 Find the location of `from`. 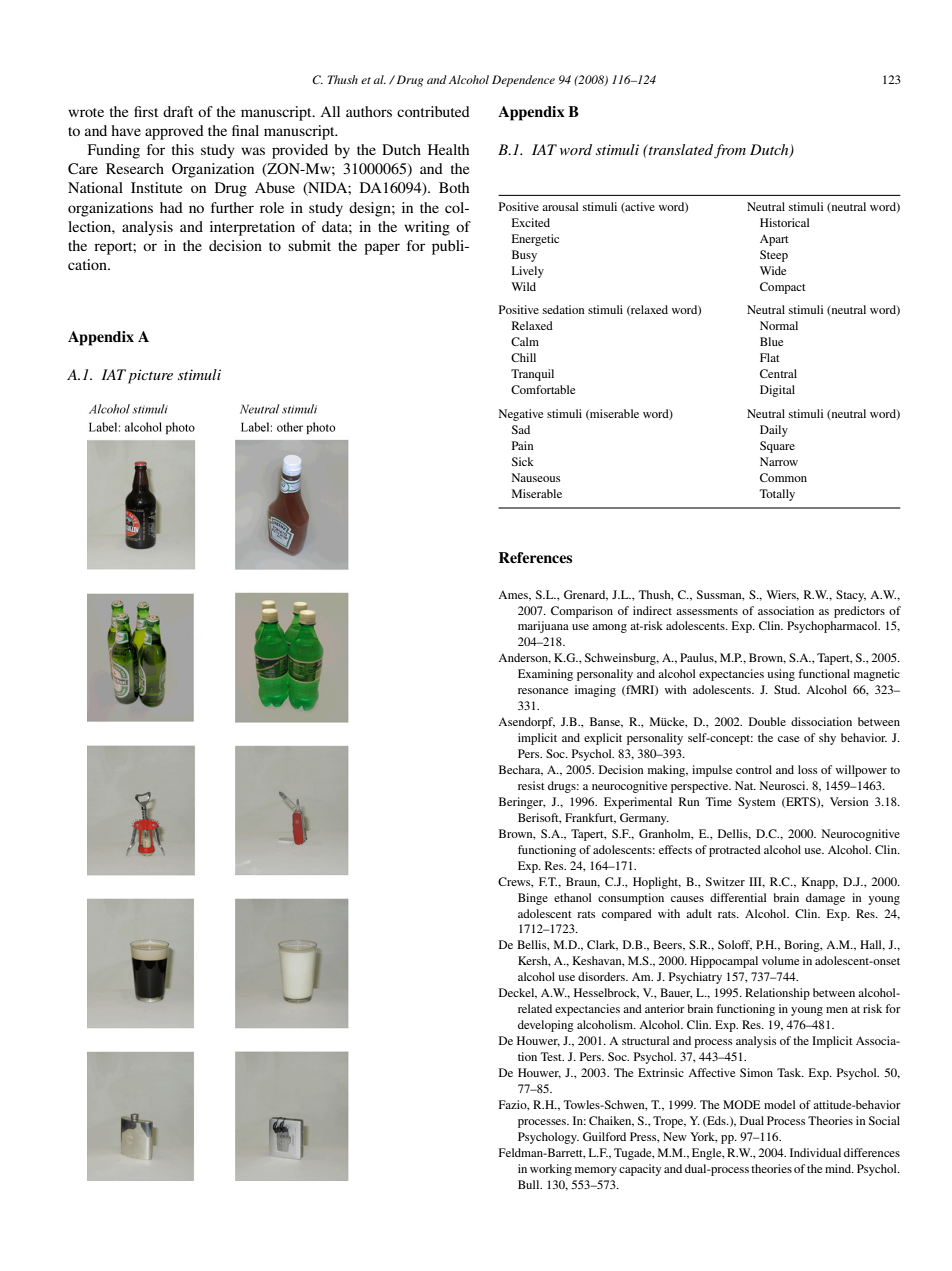

from is located at coordinates (730, 151).
